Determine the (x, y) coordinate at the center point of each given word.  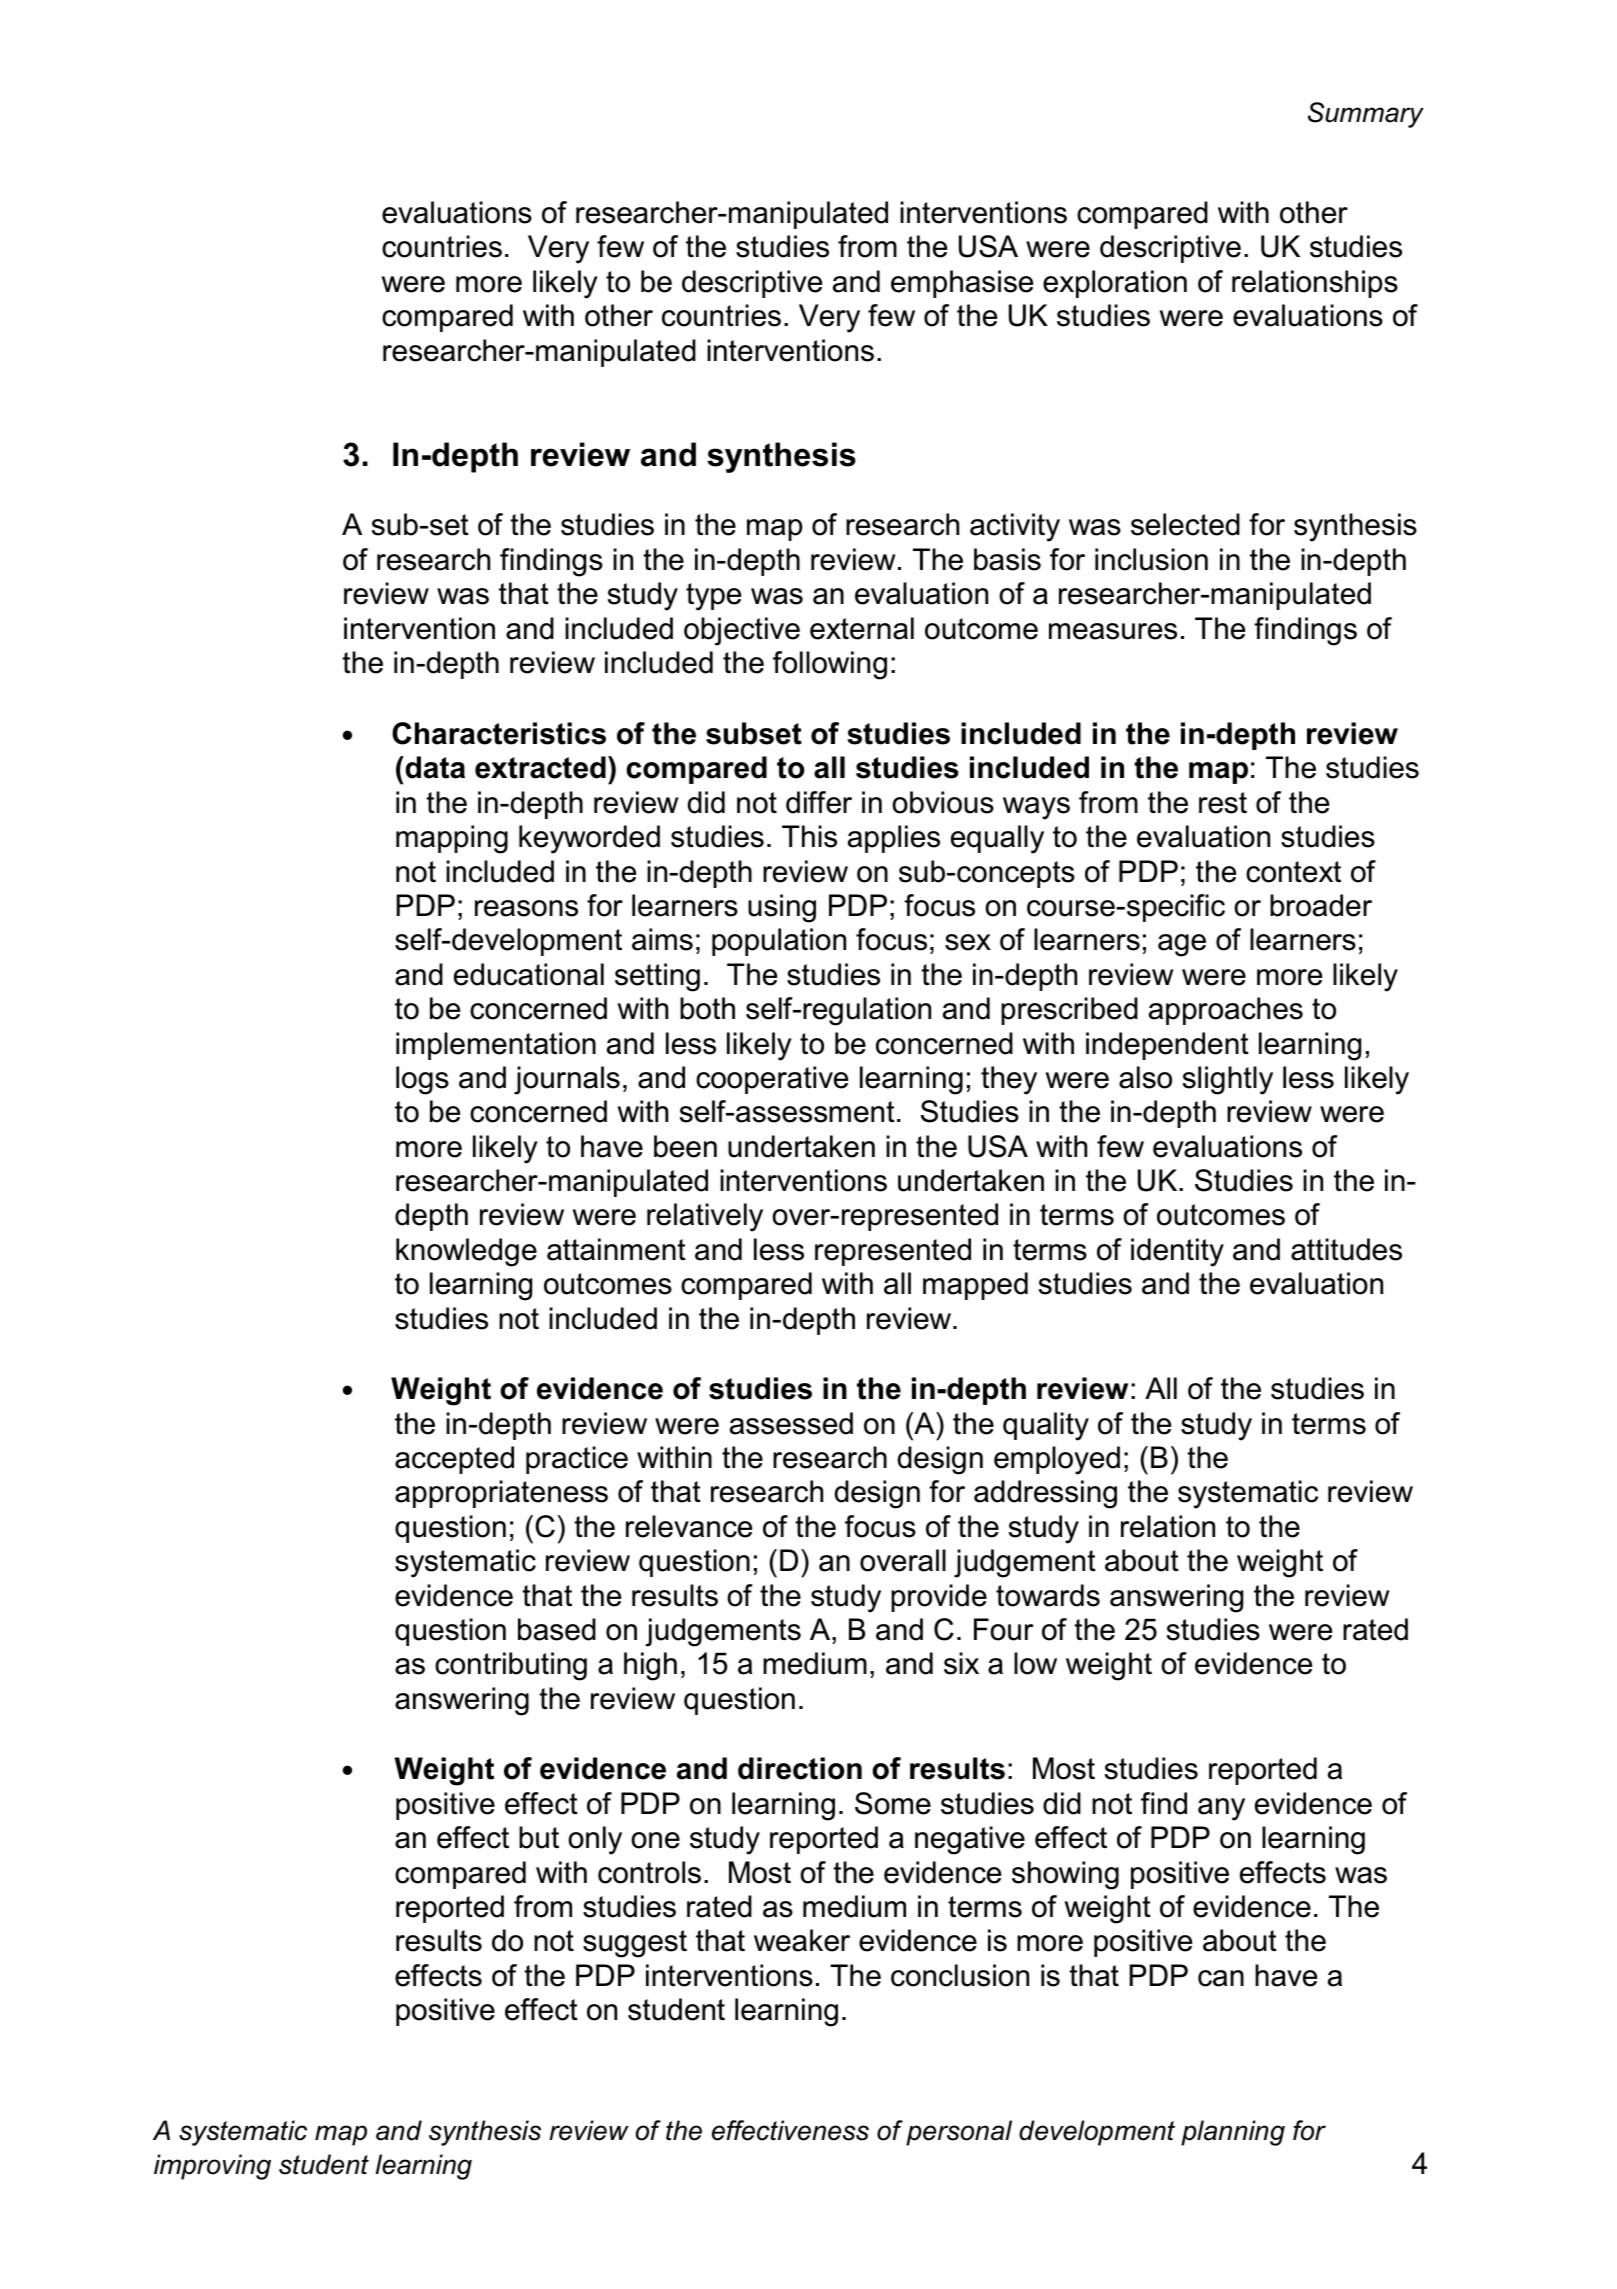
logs (422, 1080)
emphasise (962, 284)
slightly (1228, 1080)
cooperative (772, 1080)
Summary (1366, 115)
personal (959, 2133)
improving (212, 2167)
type (713, 597)
